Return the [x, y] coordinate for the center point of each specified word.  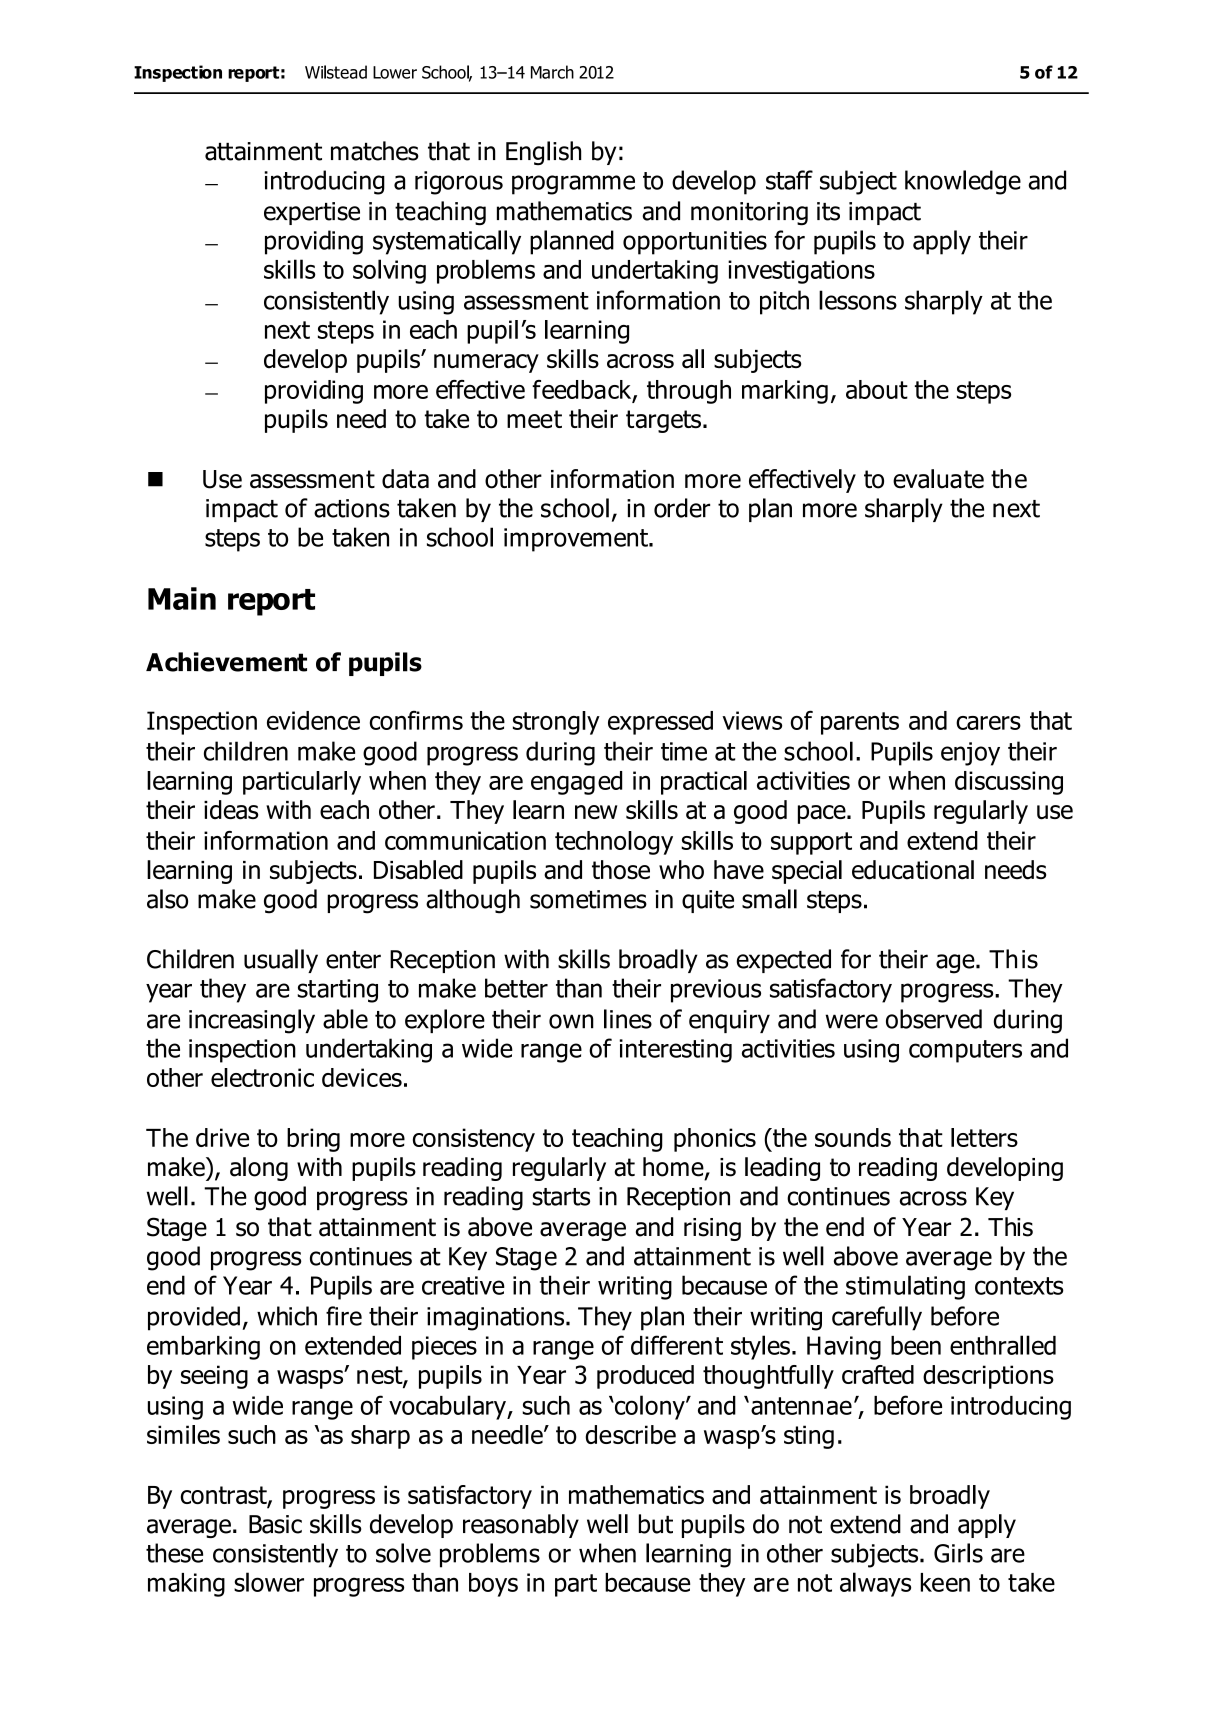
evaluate [938, 479]
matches [375, 151]
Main [182, 598]
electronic [262, 1077]
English [543, 153]
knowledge [963, 182]
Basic [275, 1524]
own [571, 1021]
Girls [958, 1553]
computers [965, 1051]
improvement [577, 540]
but [656, 1524]
